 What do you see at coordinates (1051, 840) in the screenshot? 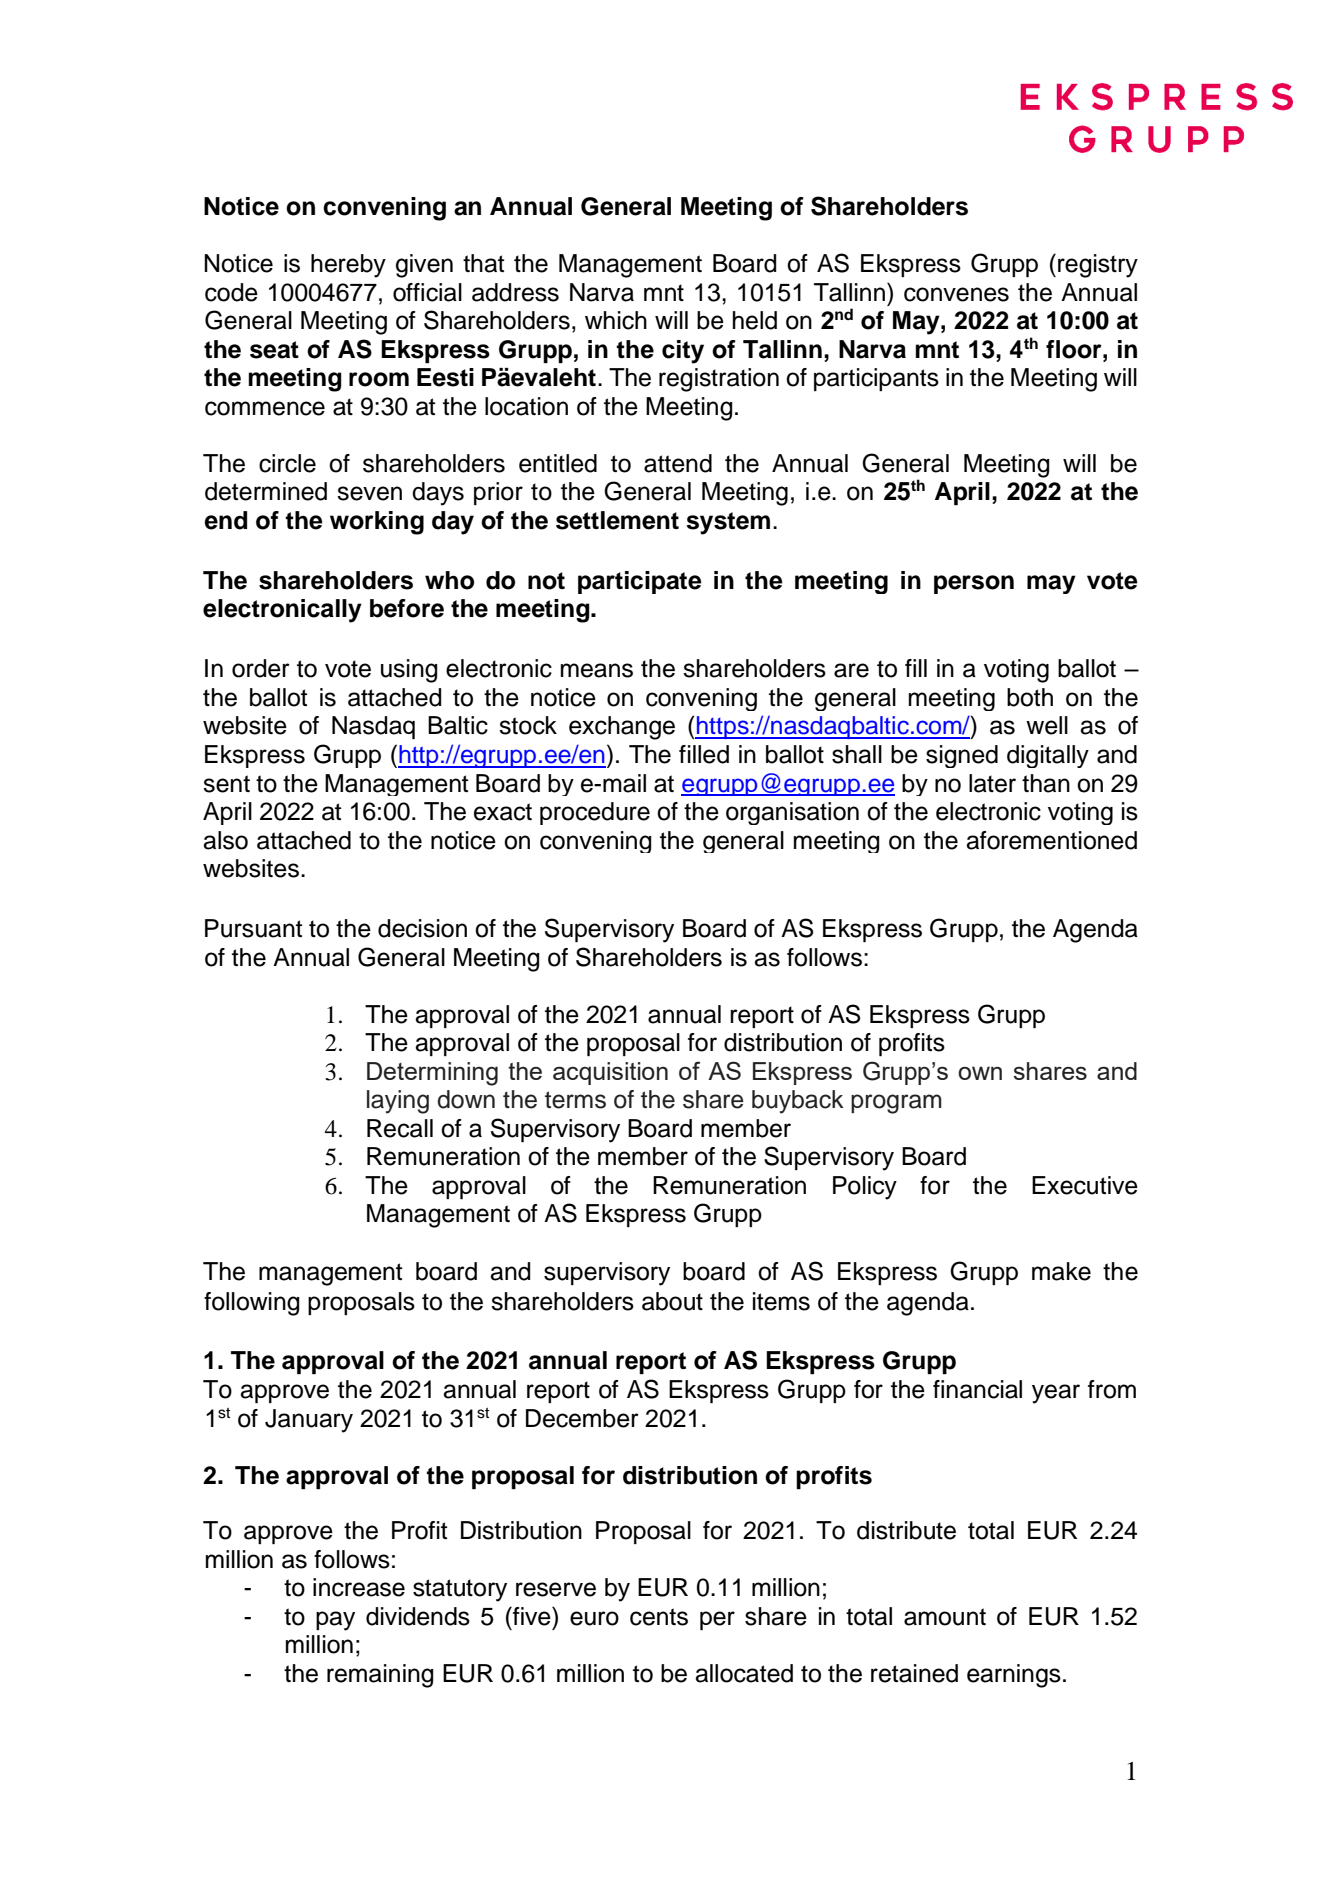
I see `aforementioned` at bounding box center [1051, 840].
